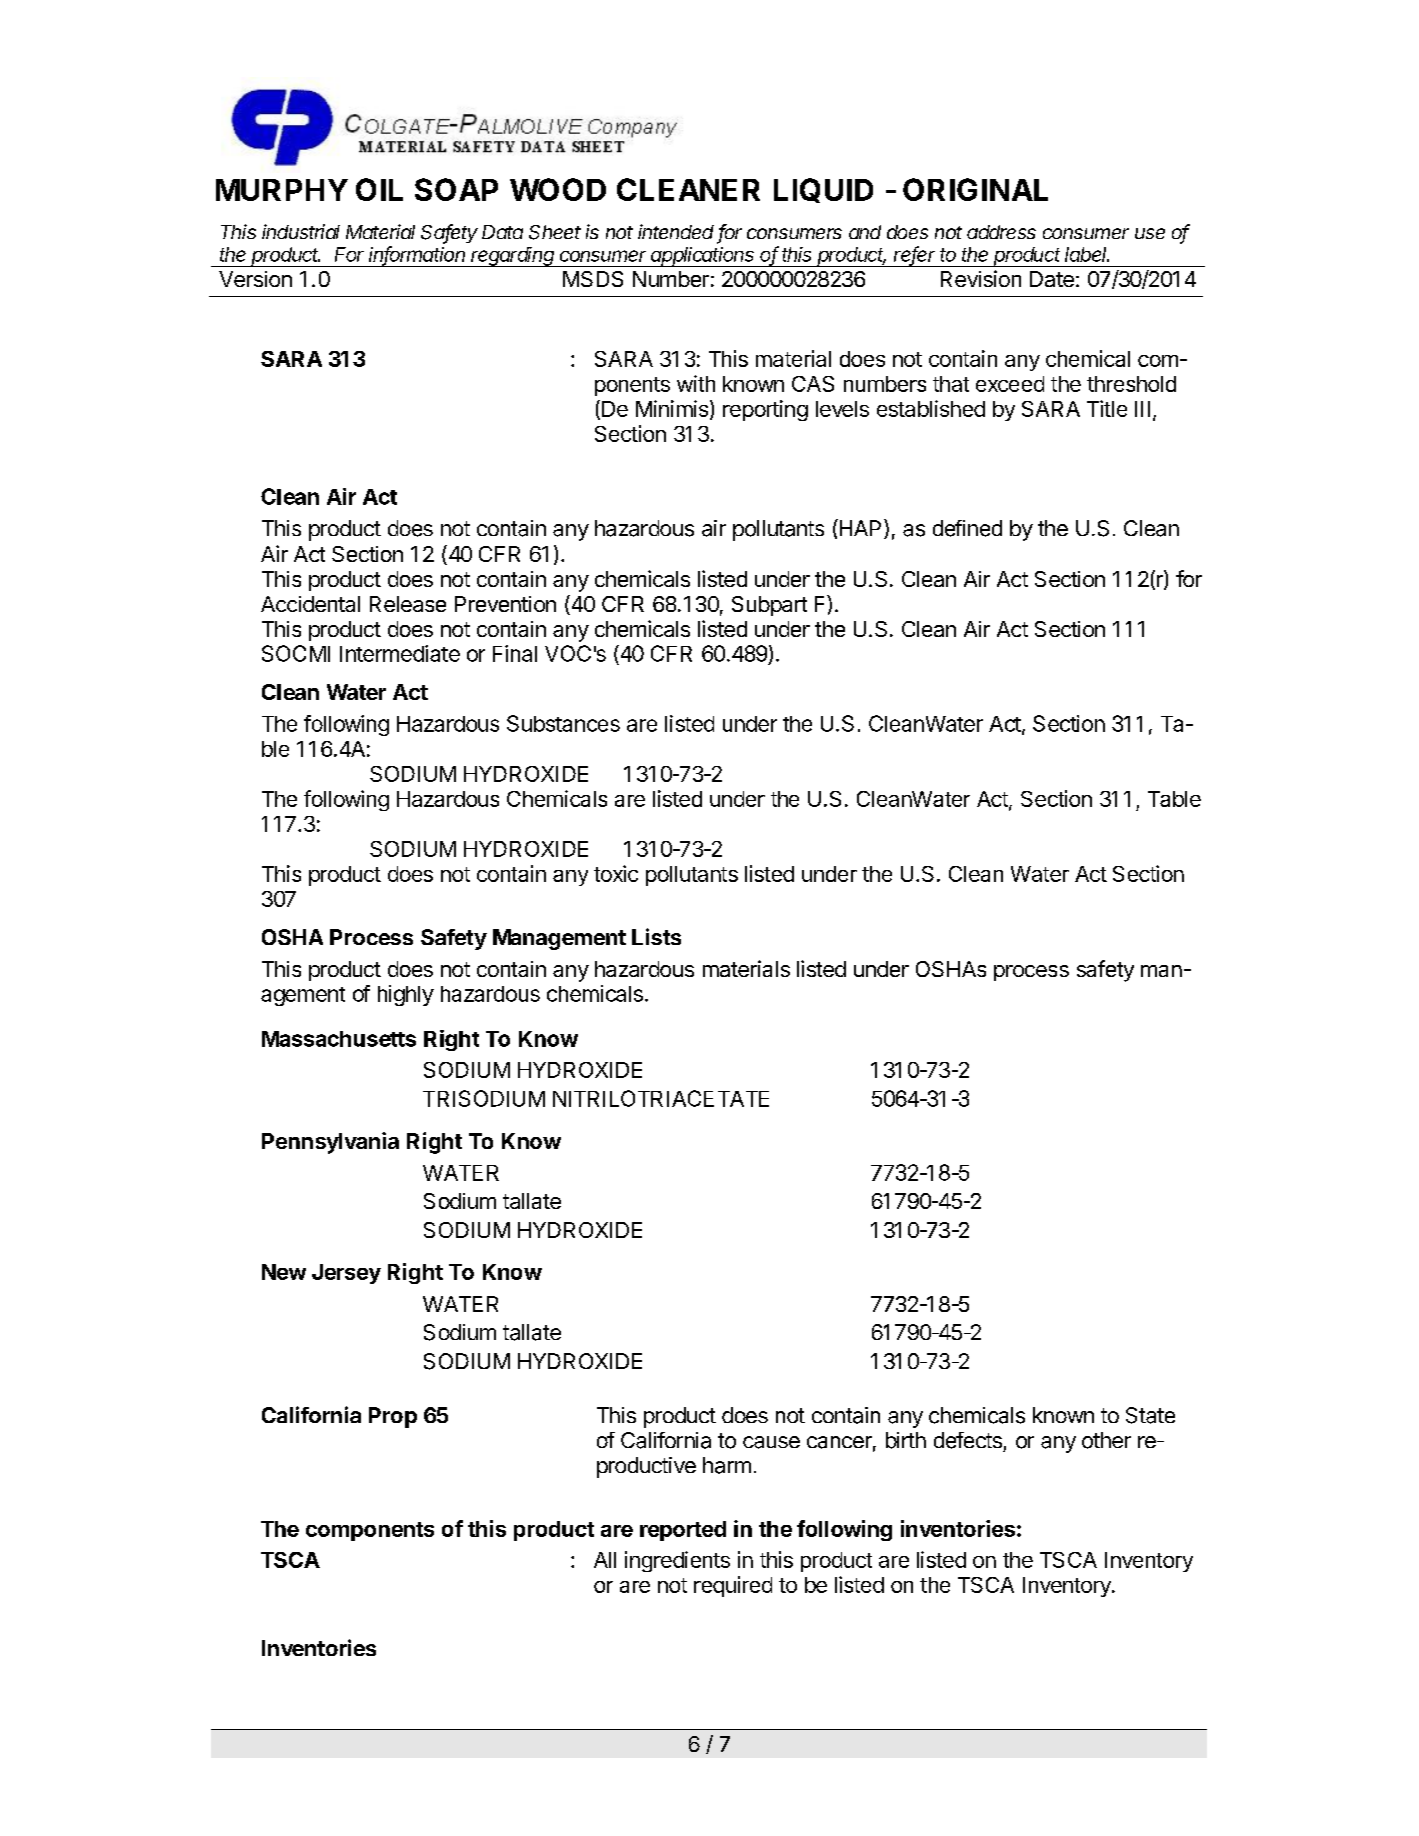 The image size is (1419, 1836). Describe the element at coordinates (406, 995) in the screenshot. I see `highly` at that location.
